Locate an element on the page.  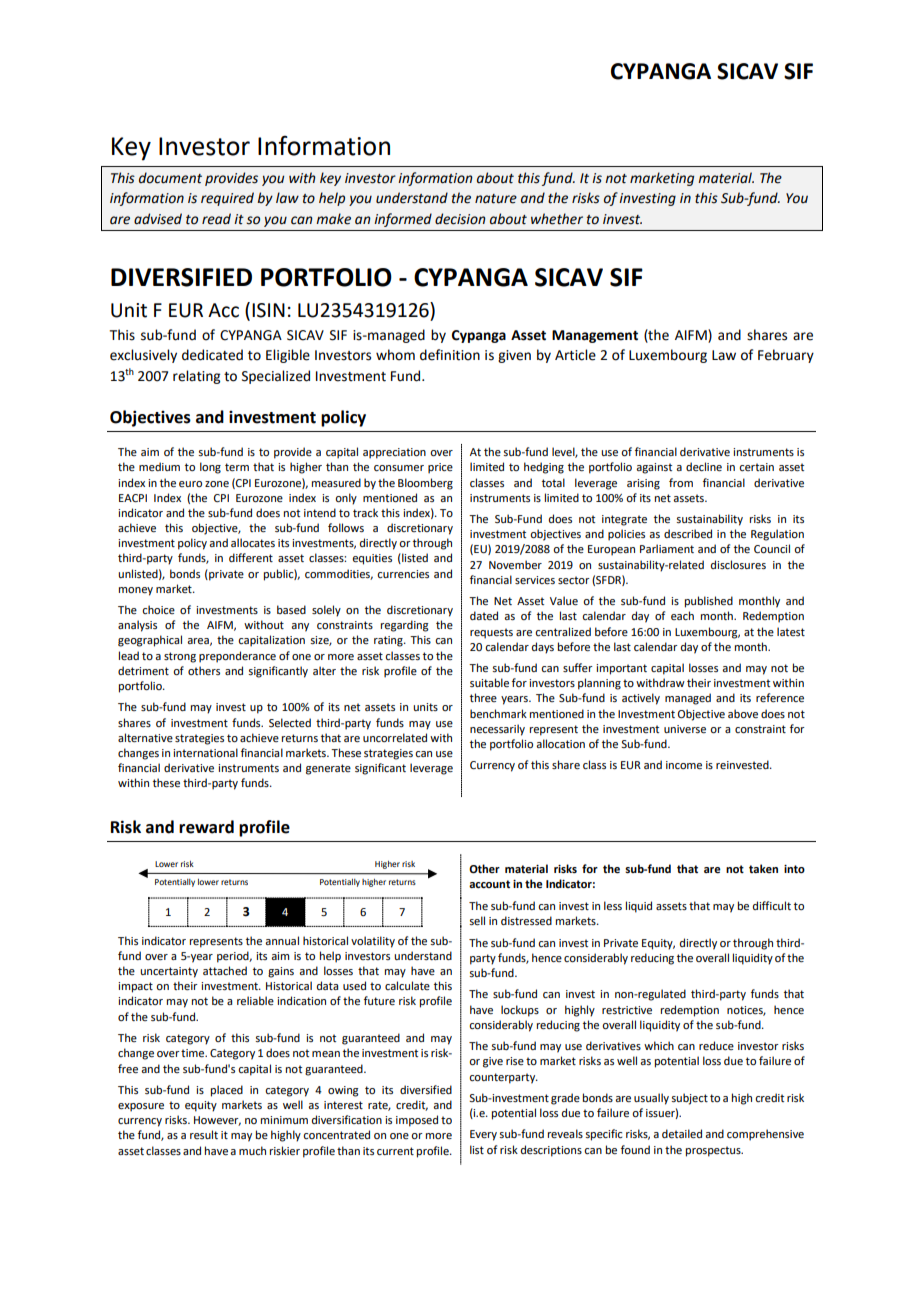
result is located at coordinates (204, 1134).
